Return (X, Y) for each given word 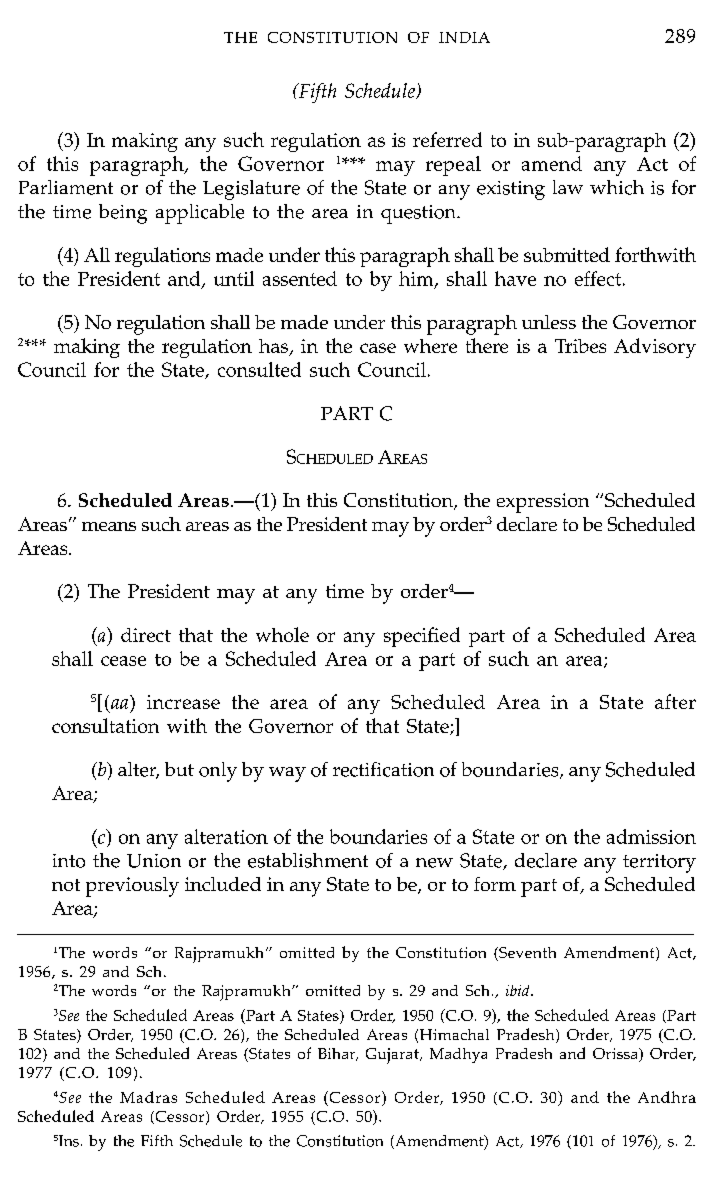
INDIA (464, 37)
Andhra (667, 1097)
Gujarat (393, 1056)
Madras (148, 1097)
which (617, 187)
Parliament (66, 187)
